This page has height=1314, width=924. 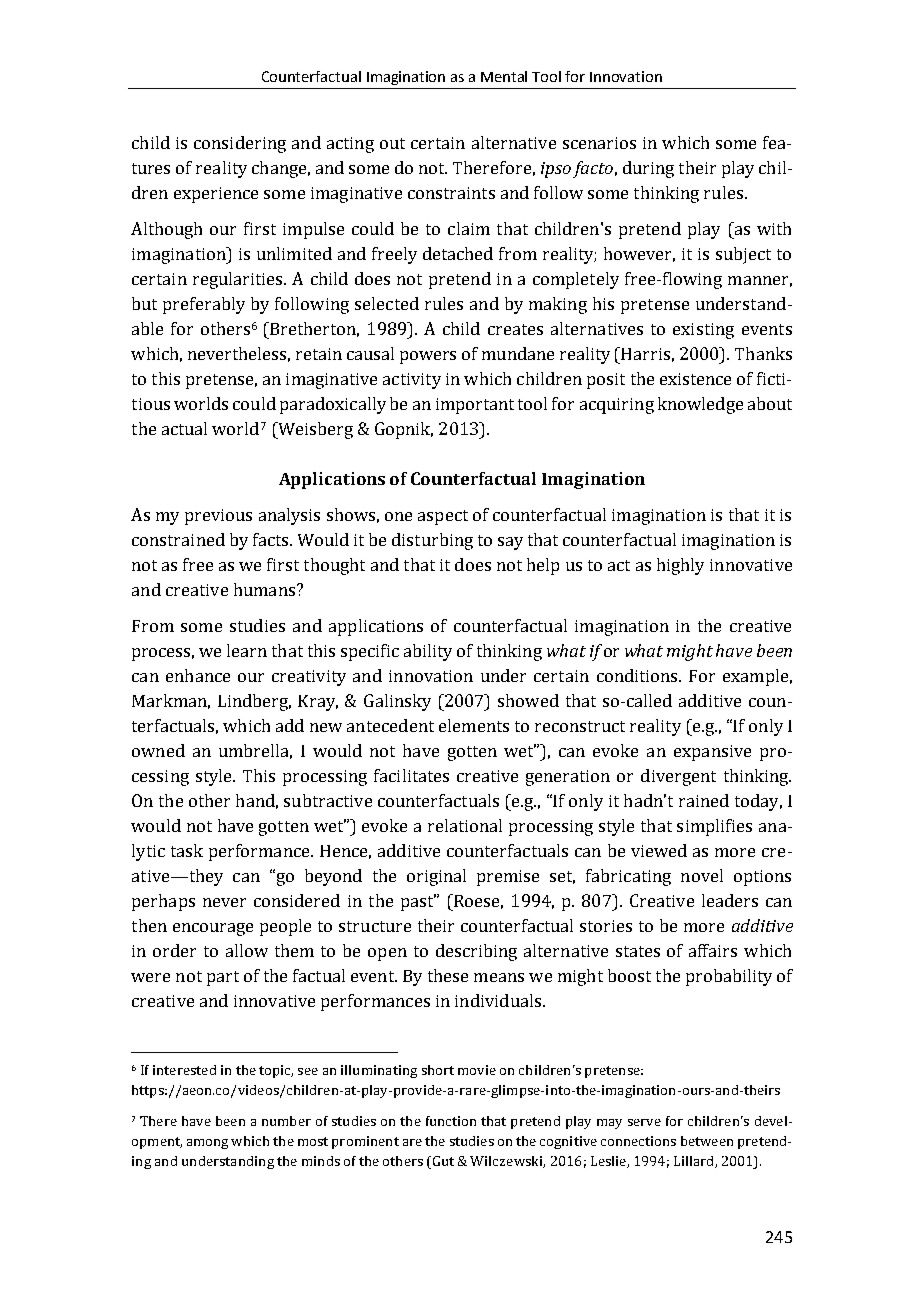 I want to click on important, so click(x=475, y=406).
